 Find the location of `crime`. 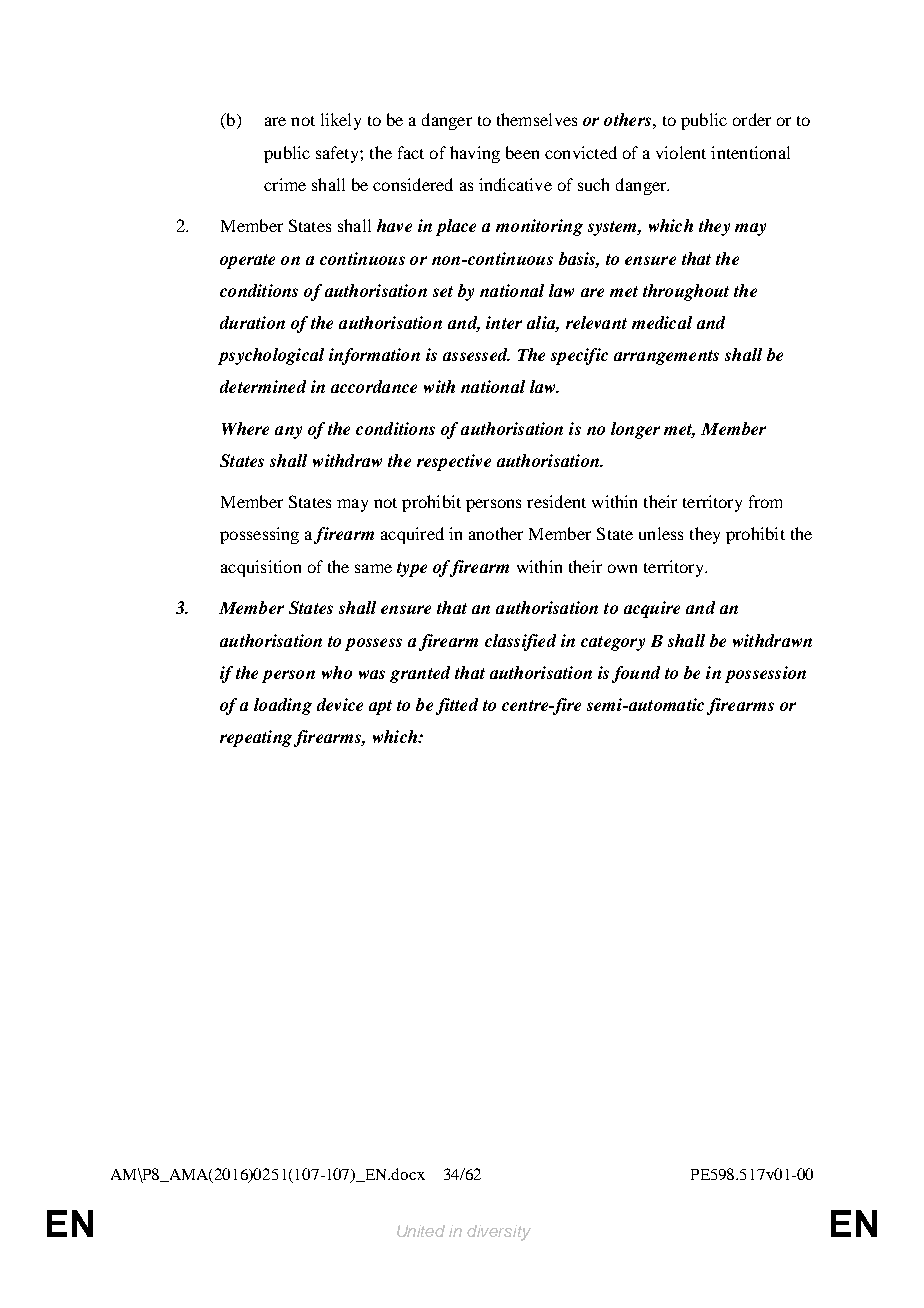

crime is located at coordinates (285, 184).
